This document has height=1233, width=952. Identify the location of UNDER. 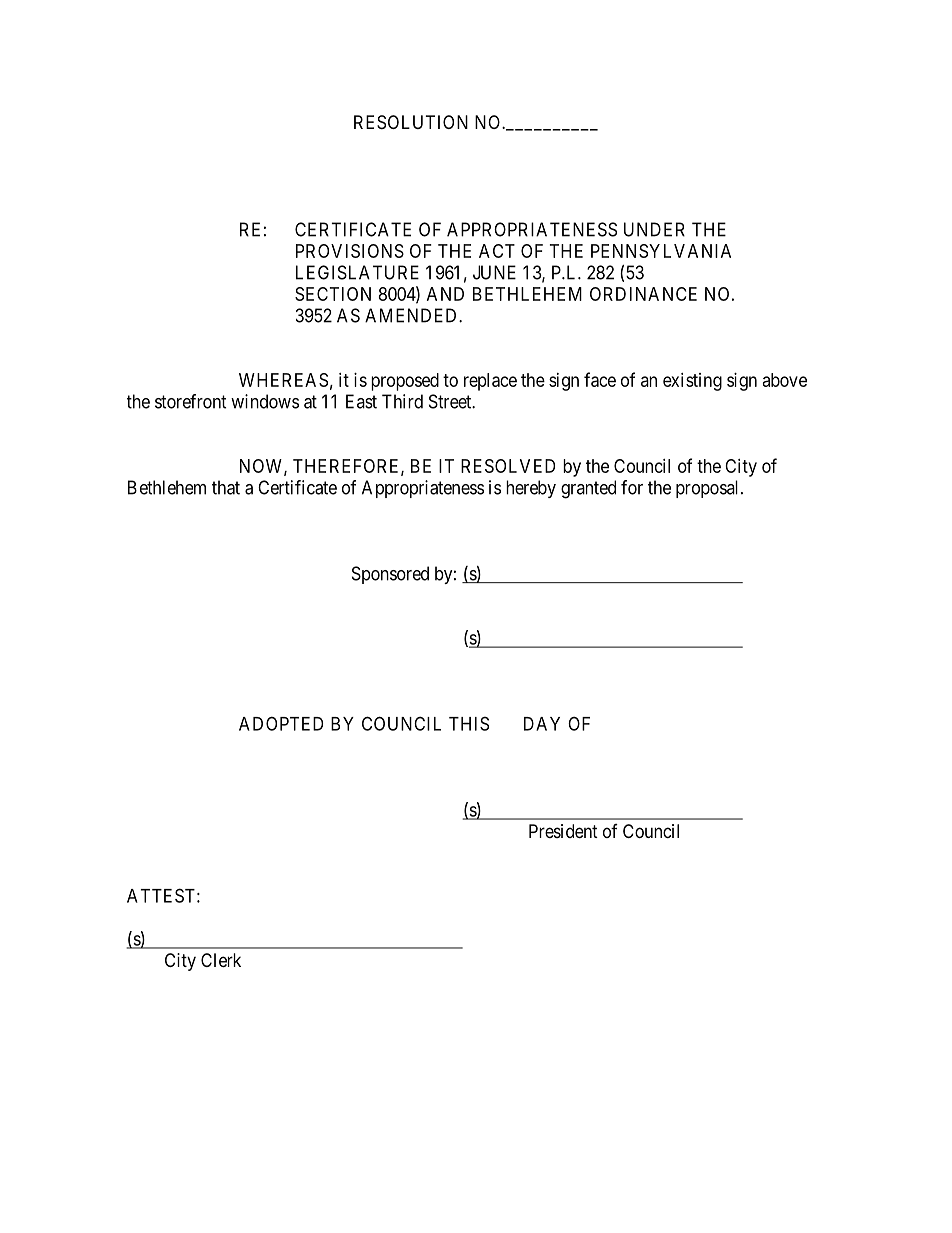
(654, 229).
